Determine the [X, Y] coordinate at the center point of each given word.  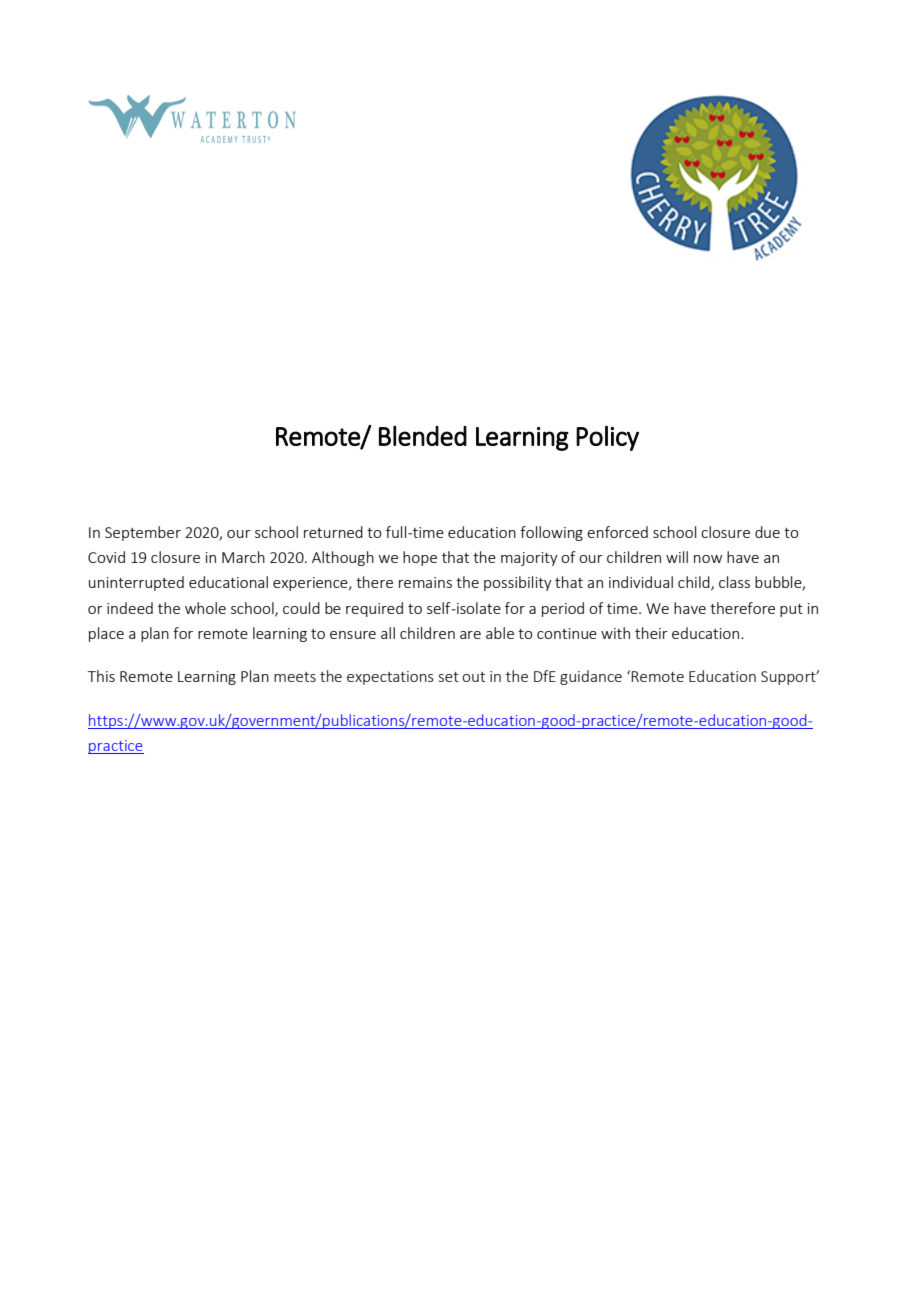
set [449, 677]
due [767, 532]
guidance [591, 677]
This [101, 676]
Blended [423, 435]
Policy [607, 438]
